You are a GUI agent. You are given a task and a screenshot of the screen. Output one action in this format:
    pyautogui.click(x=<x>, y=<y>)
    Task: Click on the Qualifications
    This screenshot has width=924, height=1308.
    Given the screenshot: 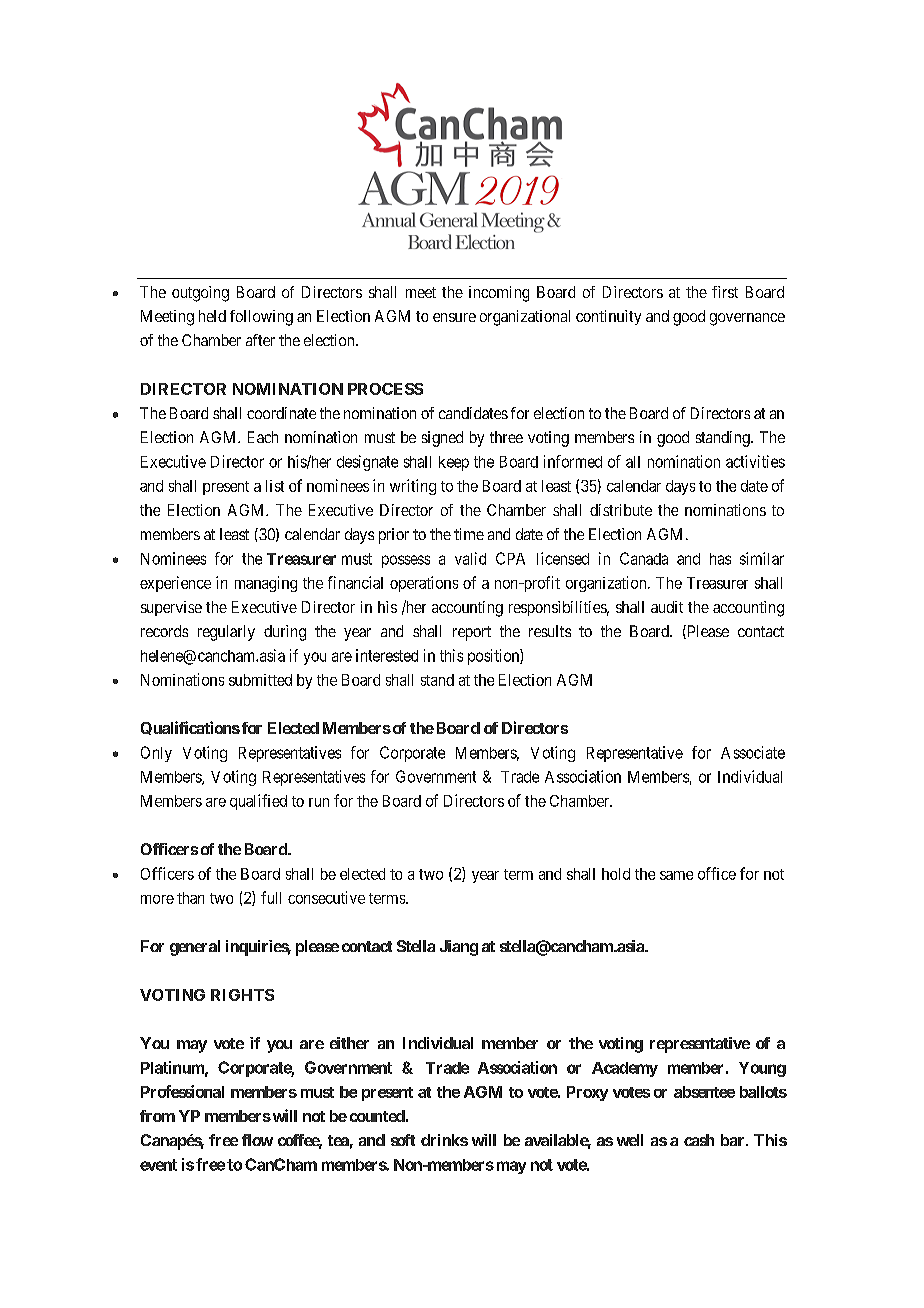 What is the action you would take?
    pyautogui.click(x=190, y=728)
